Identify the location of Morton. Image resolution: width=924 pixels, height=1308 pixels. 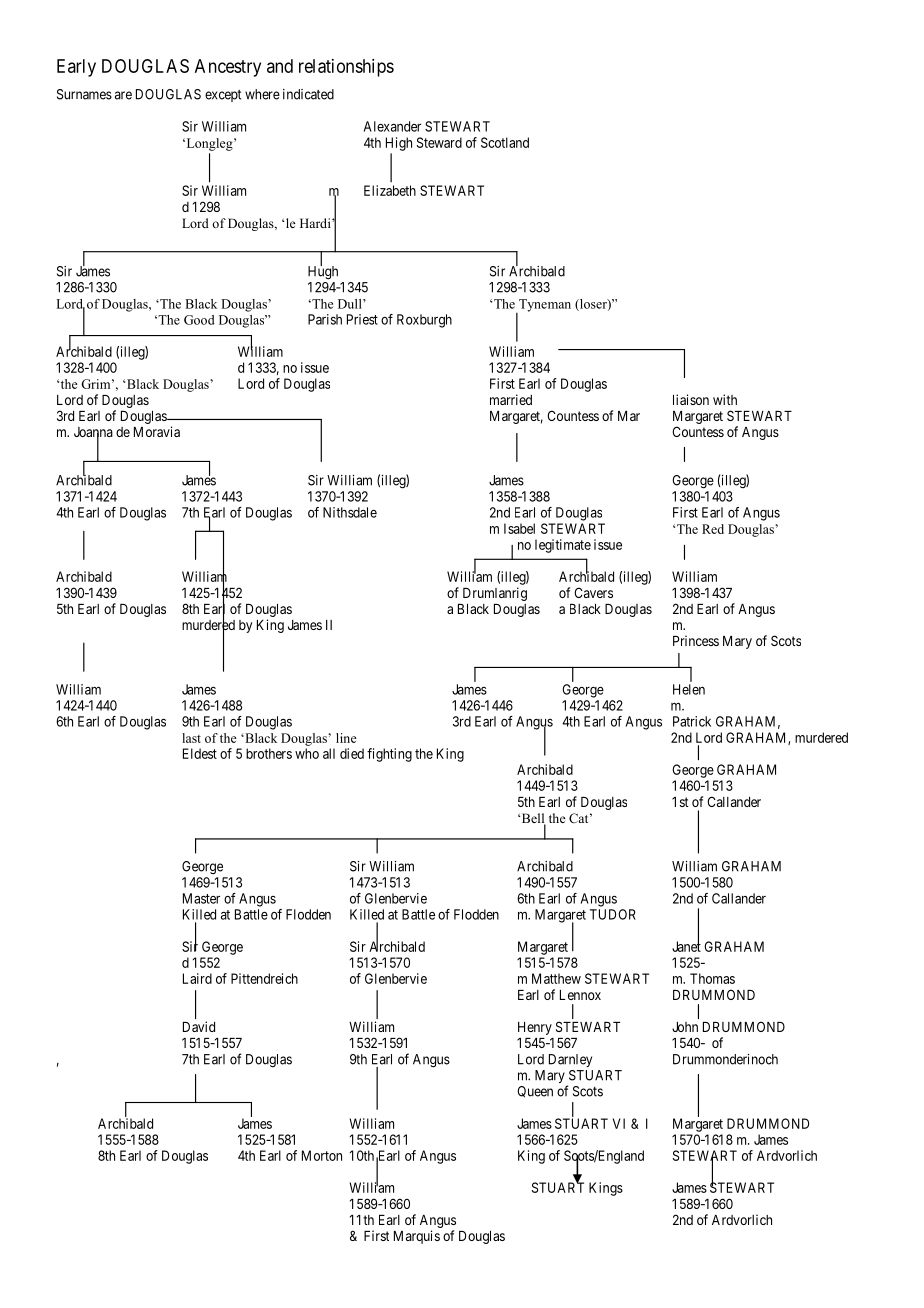
(322, 1155).
